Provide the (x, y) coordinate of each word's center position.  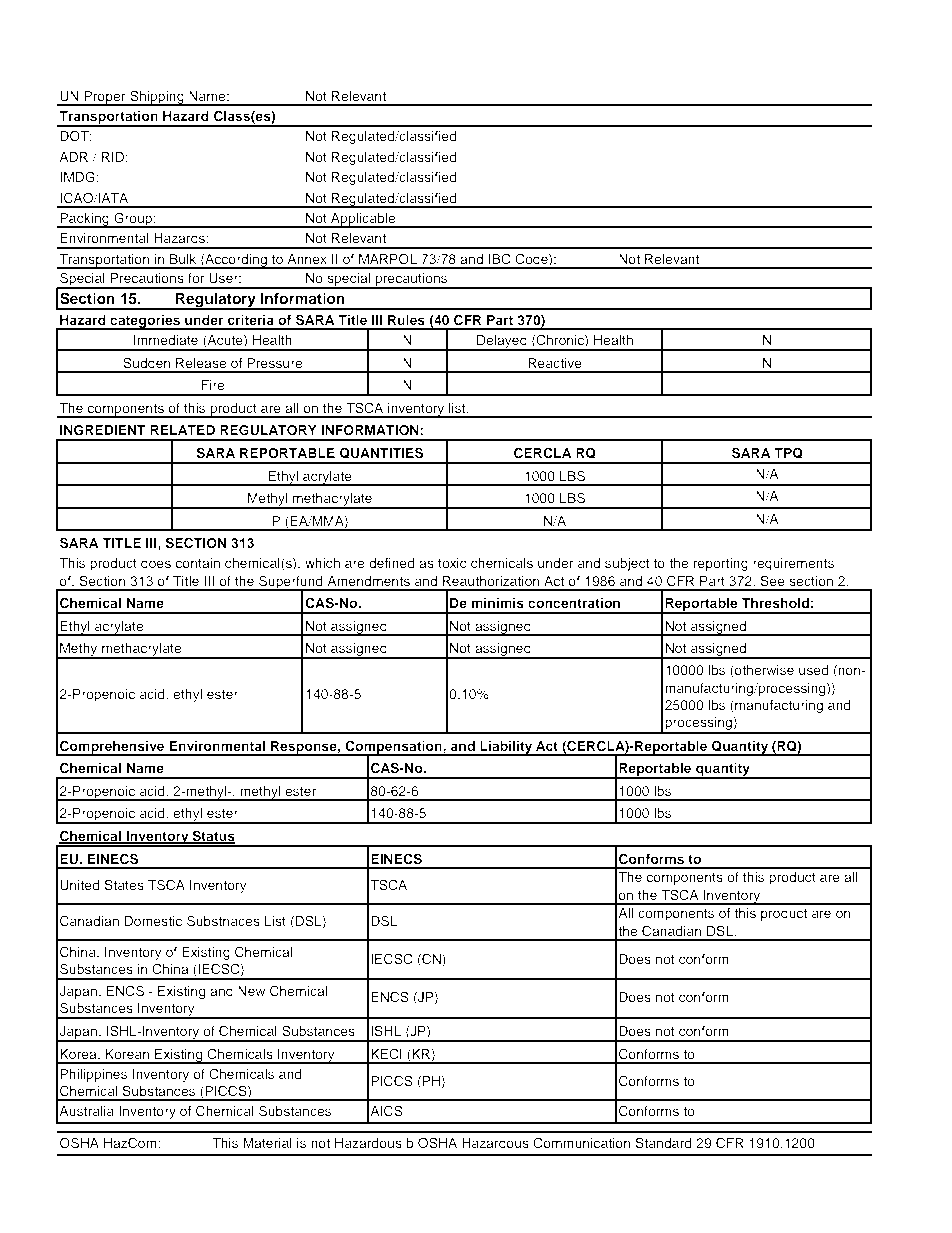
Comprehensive (112, 748)
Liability (506, 748)
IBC (500, 259)
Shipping (157, 98)
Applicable (363, 220)
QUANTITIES (381, 453)
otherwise (763, 671)
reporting (720, 564)
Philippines (93, 1075)
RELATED (182, 430)
